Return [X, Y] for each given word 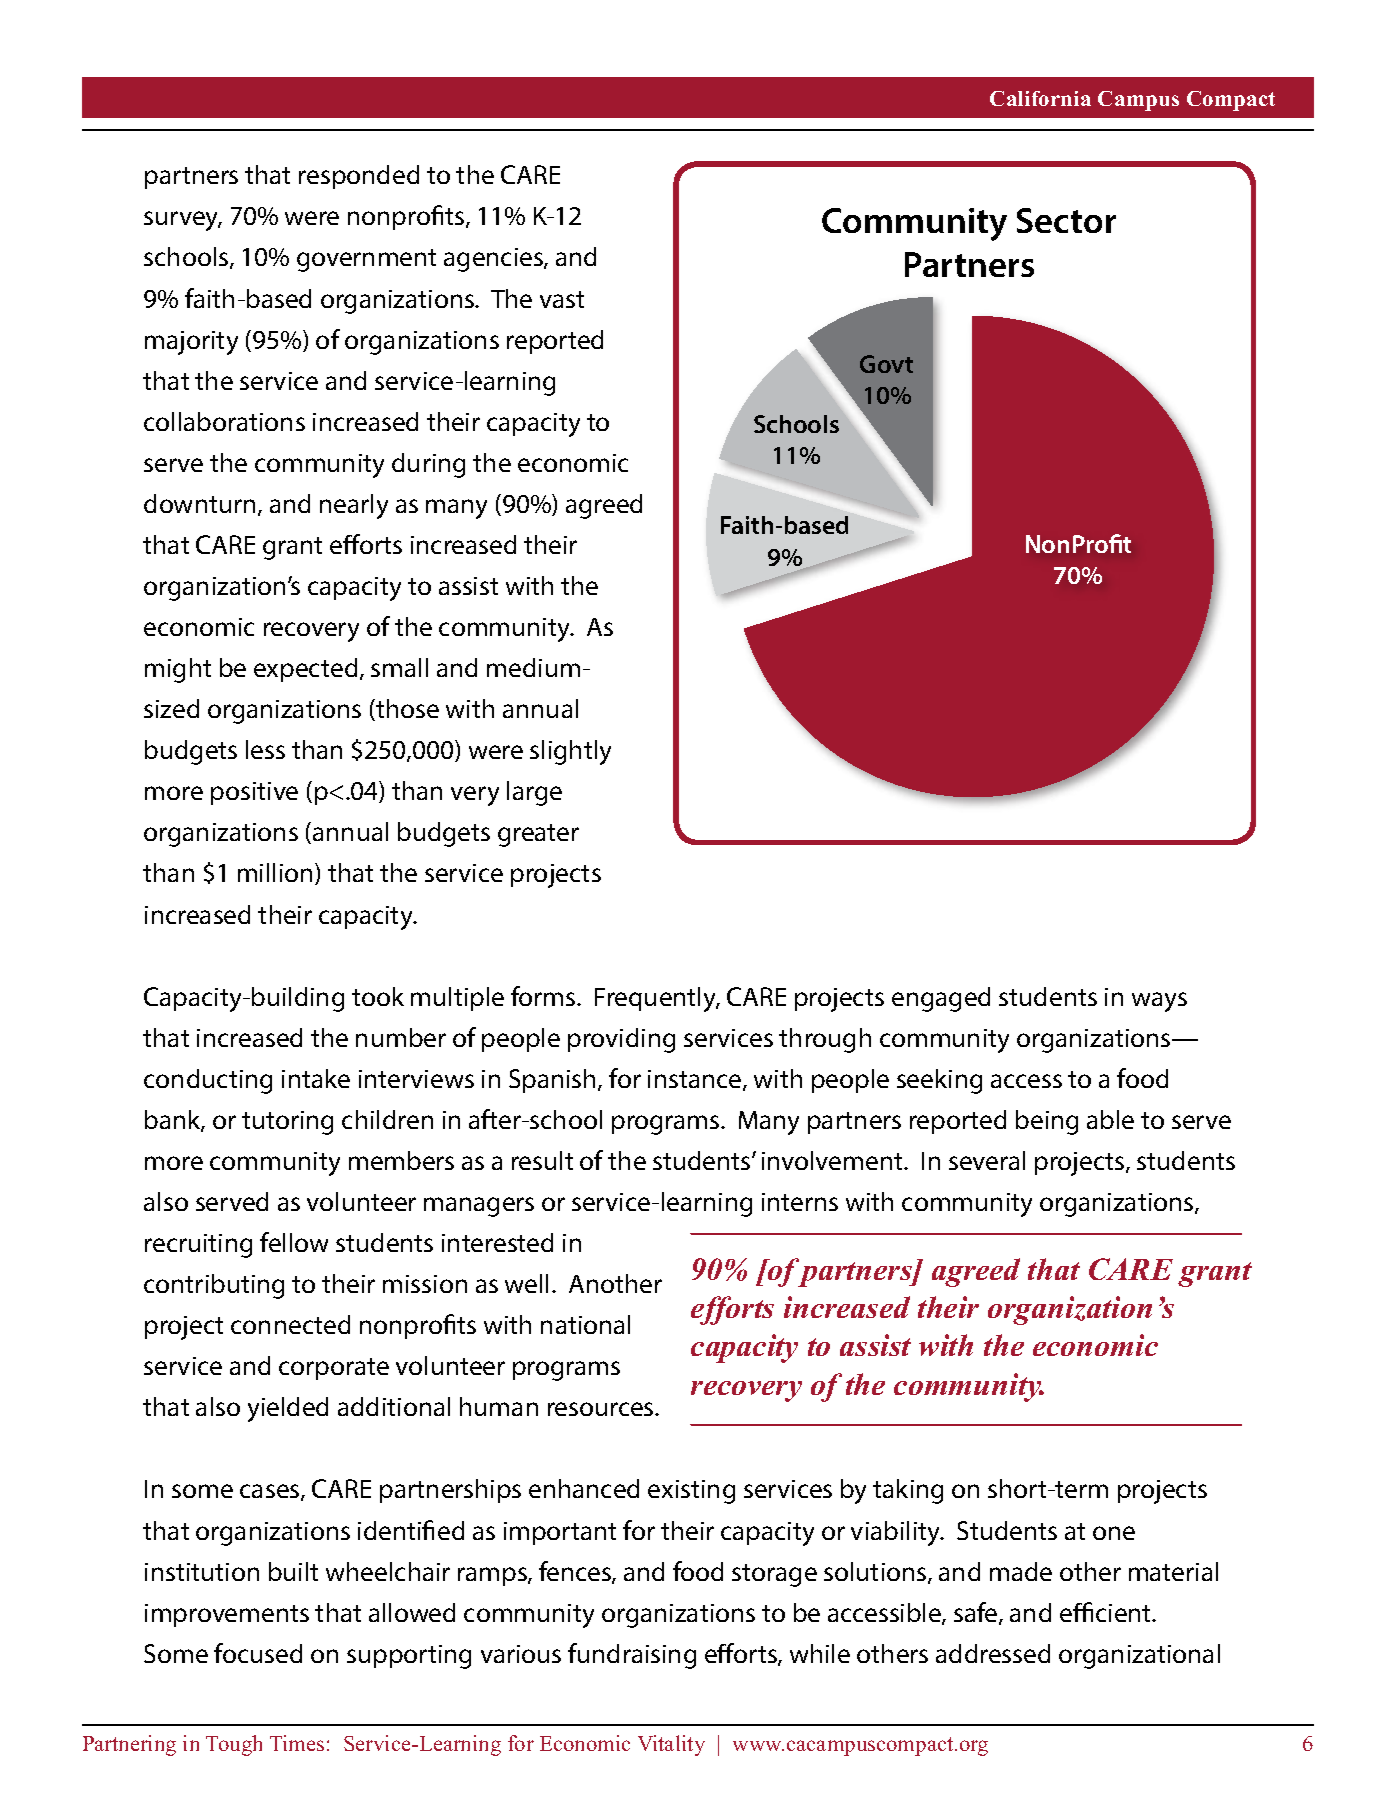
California [1040, 98]
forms [544, 996]
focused [258, 1653]
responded [359, 177]
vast [562, 299]
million [275, 872]
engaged [941, 999]
